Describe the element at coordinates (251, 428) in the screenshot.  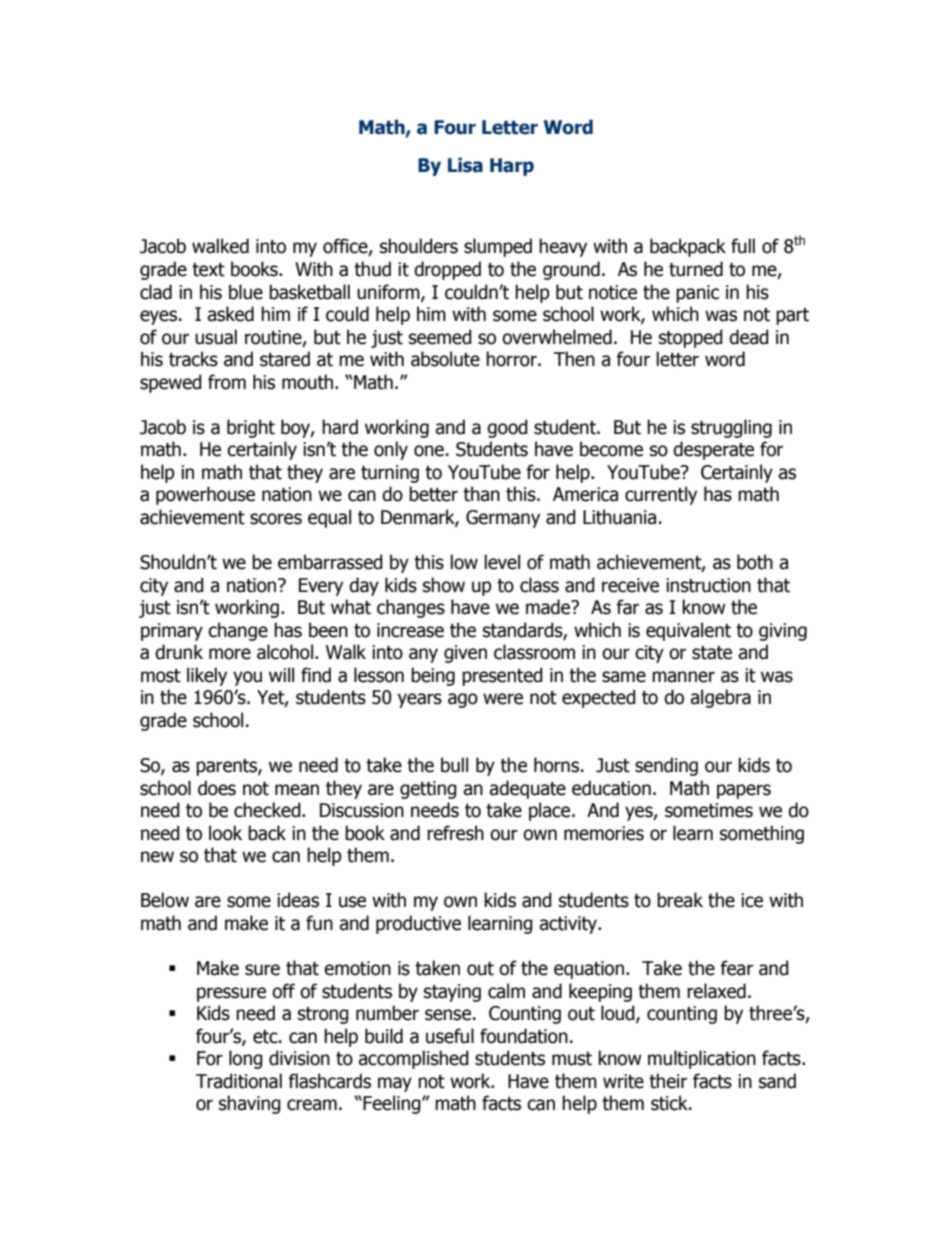
I see `bright` at that location.
